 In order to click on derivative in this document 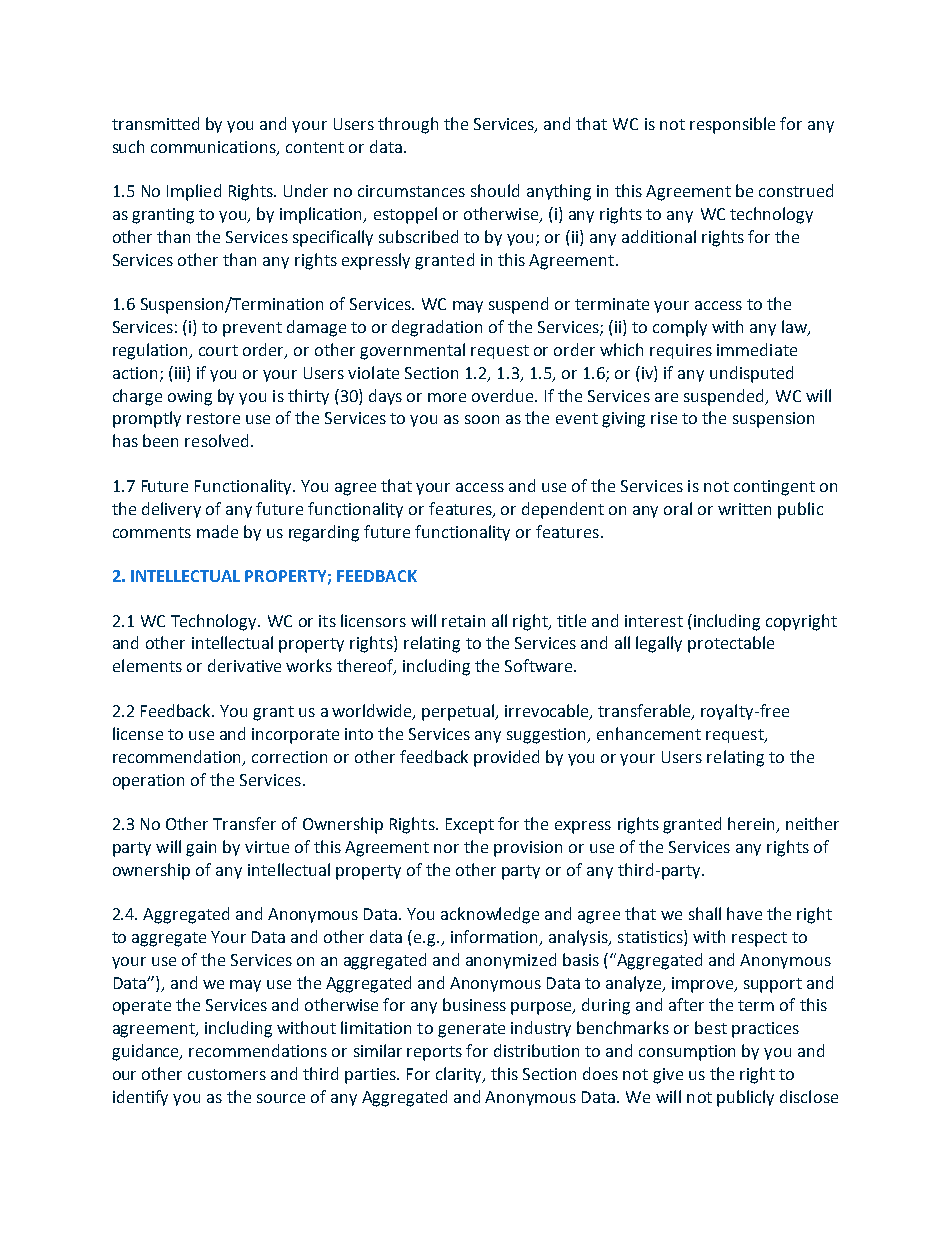, I will do `click(244, 665)`.
